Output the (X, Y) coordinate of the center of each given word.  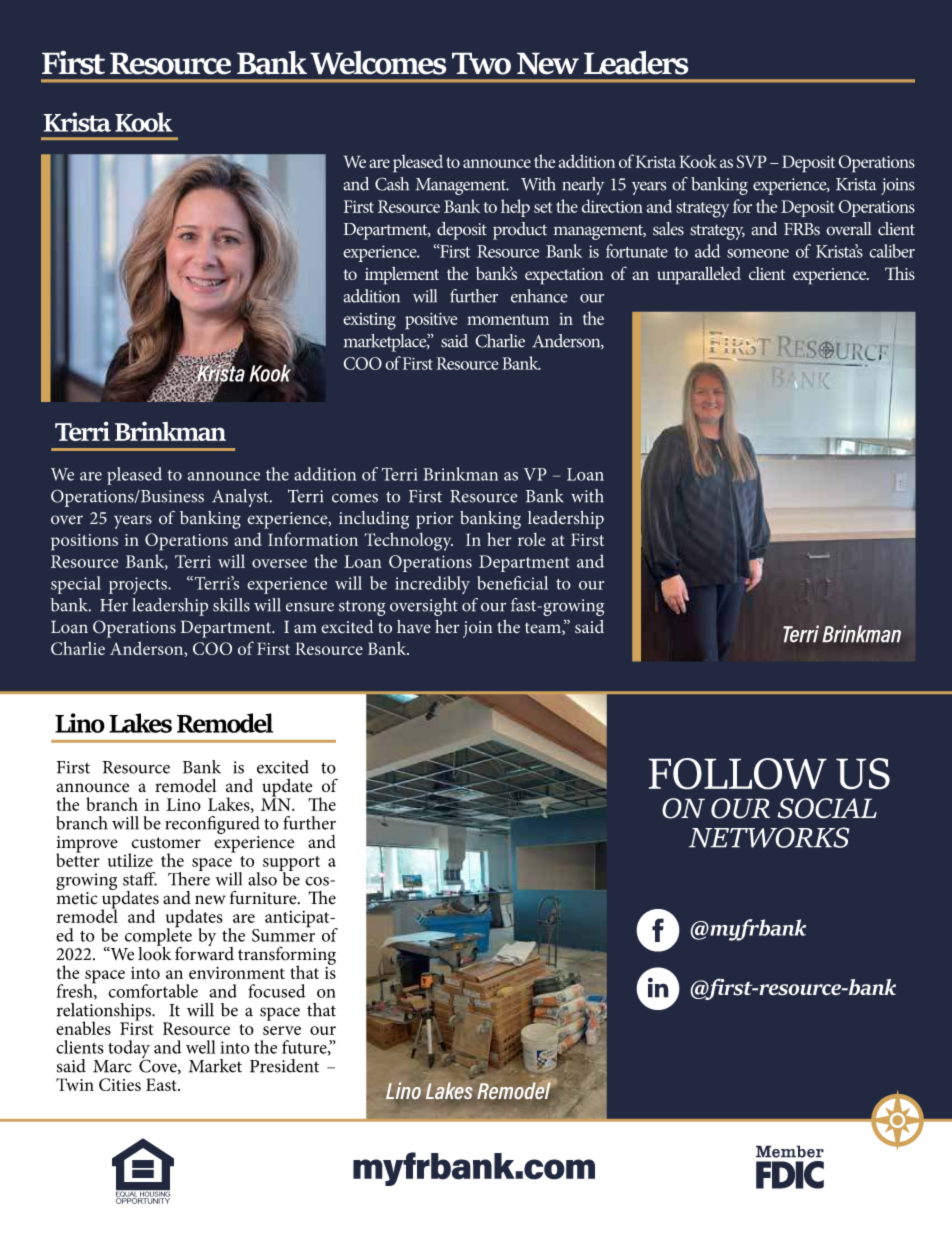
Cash (392, 184)
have (414, 627)
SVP (752, 161)
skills (231, 605)
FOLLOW (737, 774)
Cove (159, 1065)
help (515, 208)
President (284, 1066)
